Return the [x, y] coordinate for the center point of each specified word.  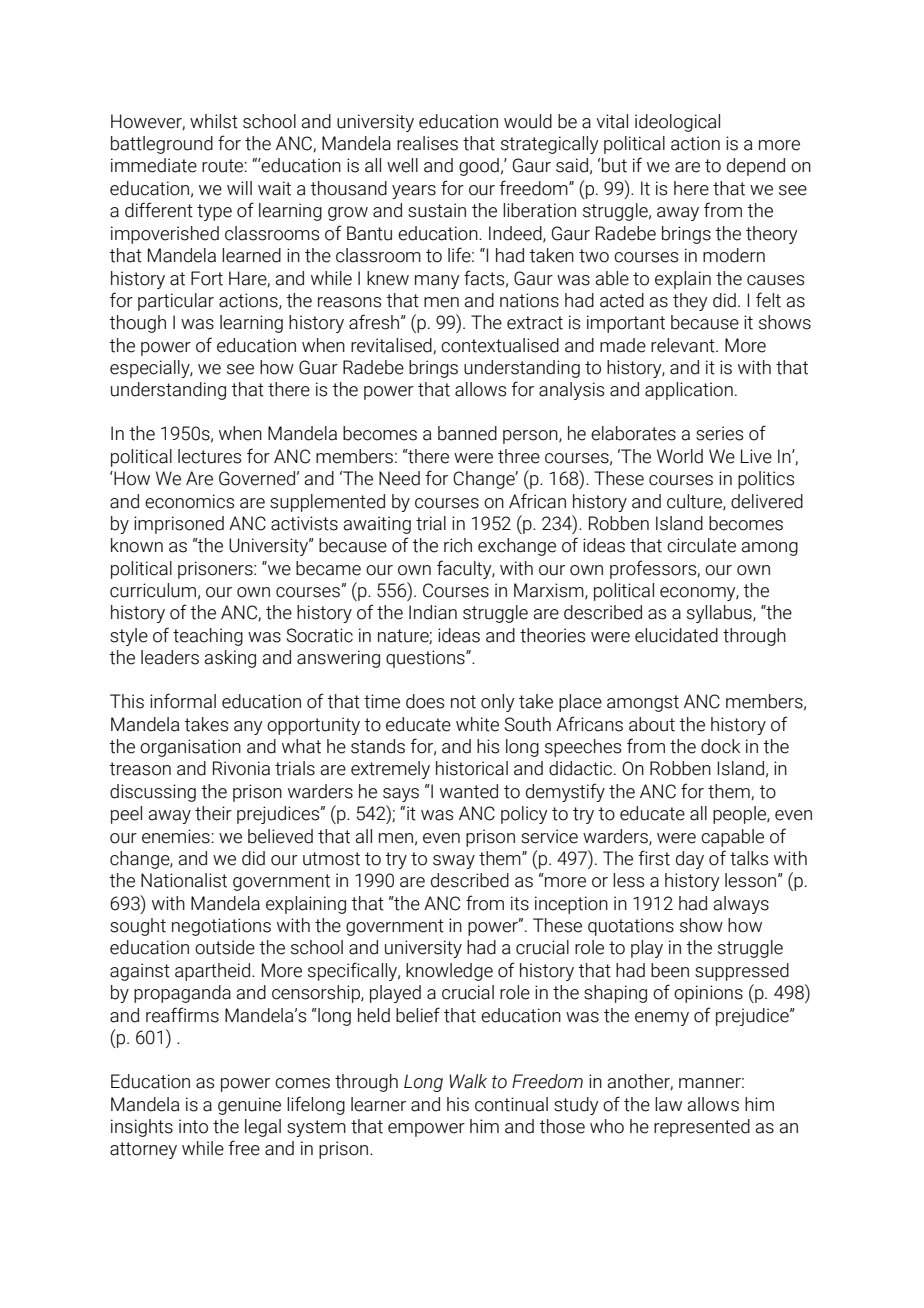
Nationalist [184, 880]
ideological [677, 123]
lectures [209, 456]
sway [454, 862]
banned [467, 433]
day [690, 860]
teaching [208, 637]
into [193, 1126]
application [689, 391]
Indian [433, 612]
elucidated [676, 635]
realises [427, 143]
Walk [468, 1081]
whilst [214, 121]
